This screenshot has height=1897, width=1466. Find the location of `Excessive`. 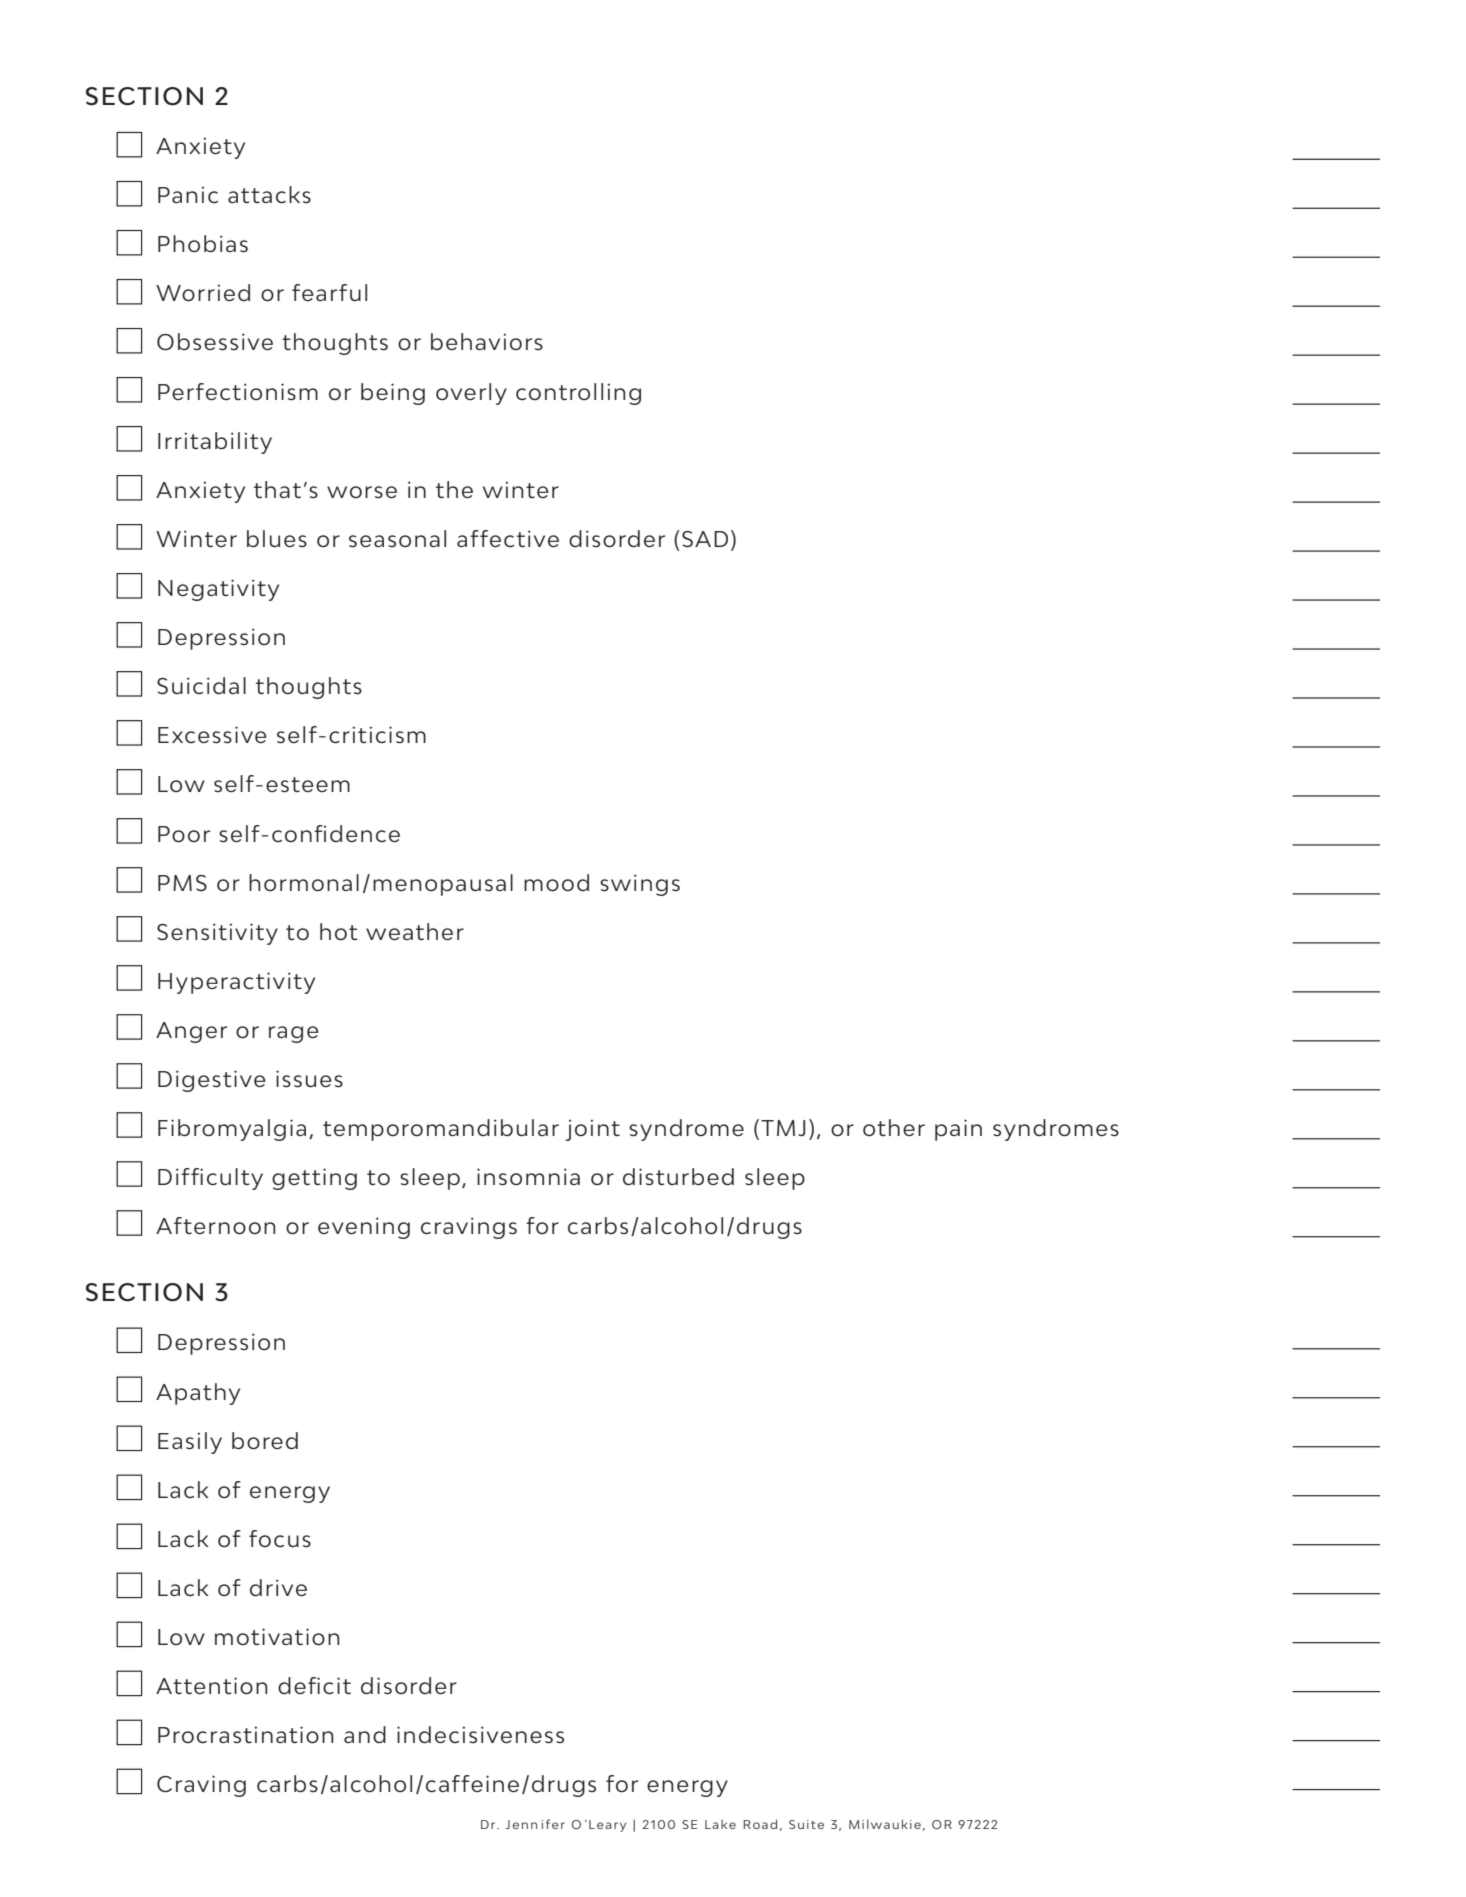

Excessive is located at coordinates (212, 735).
